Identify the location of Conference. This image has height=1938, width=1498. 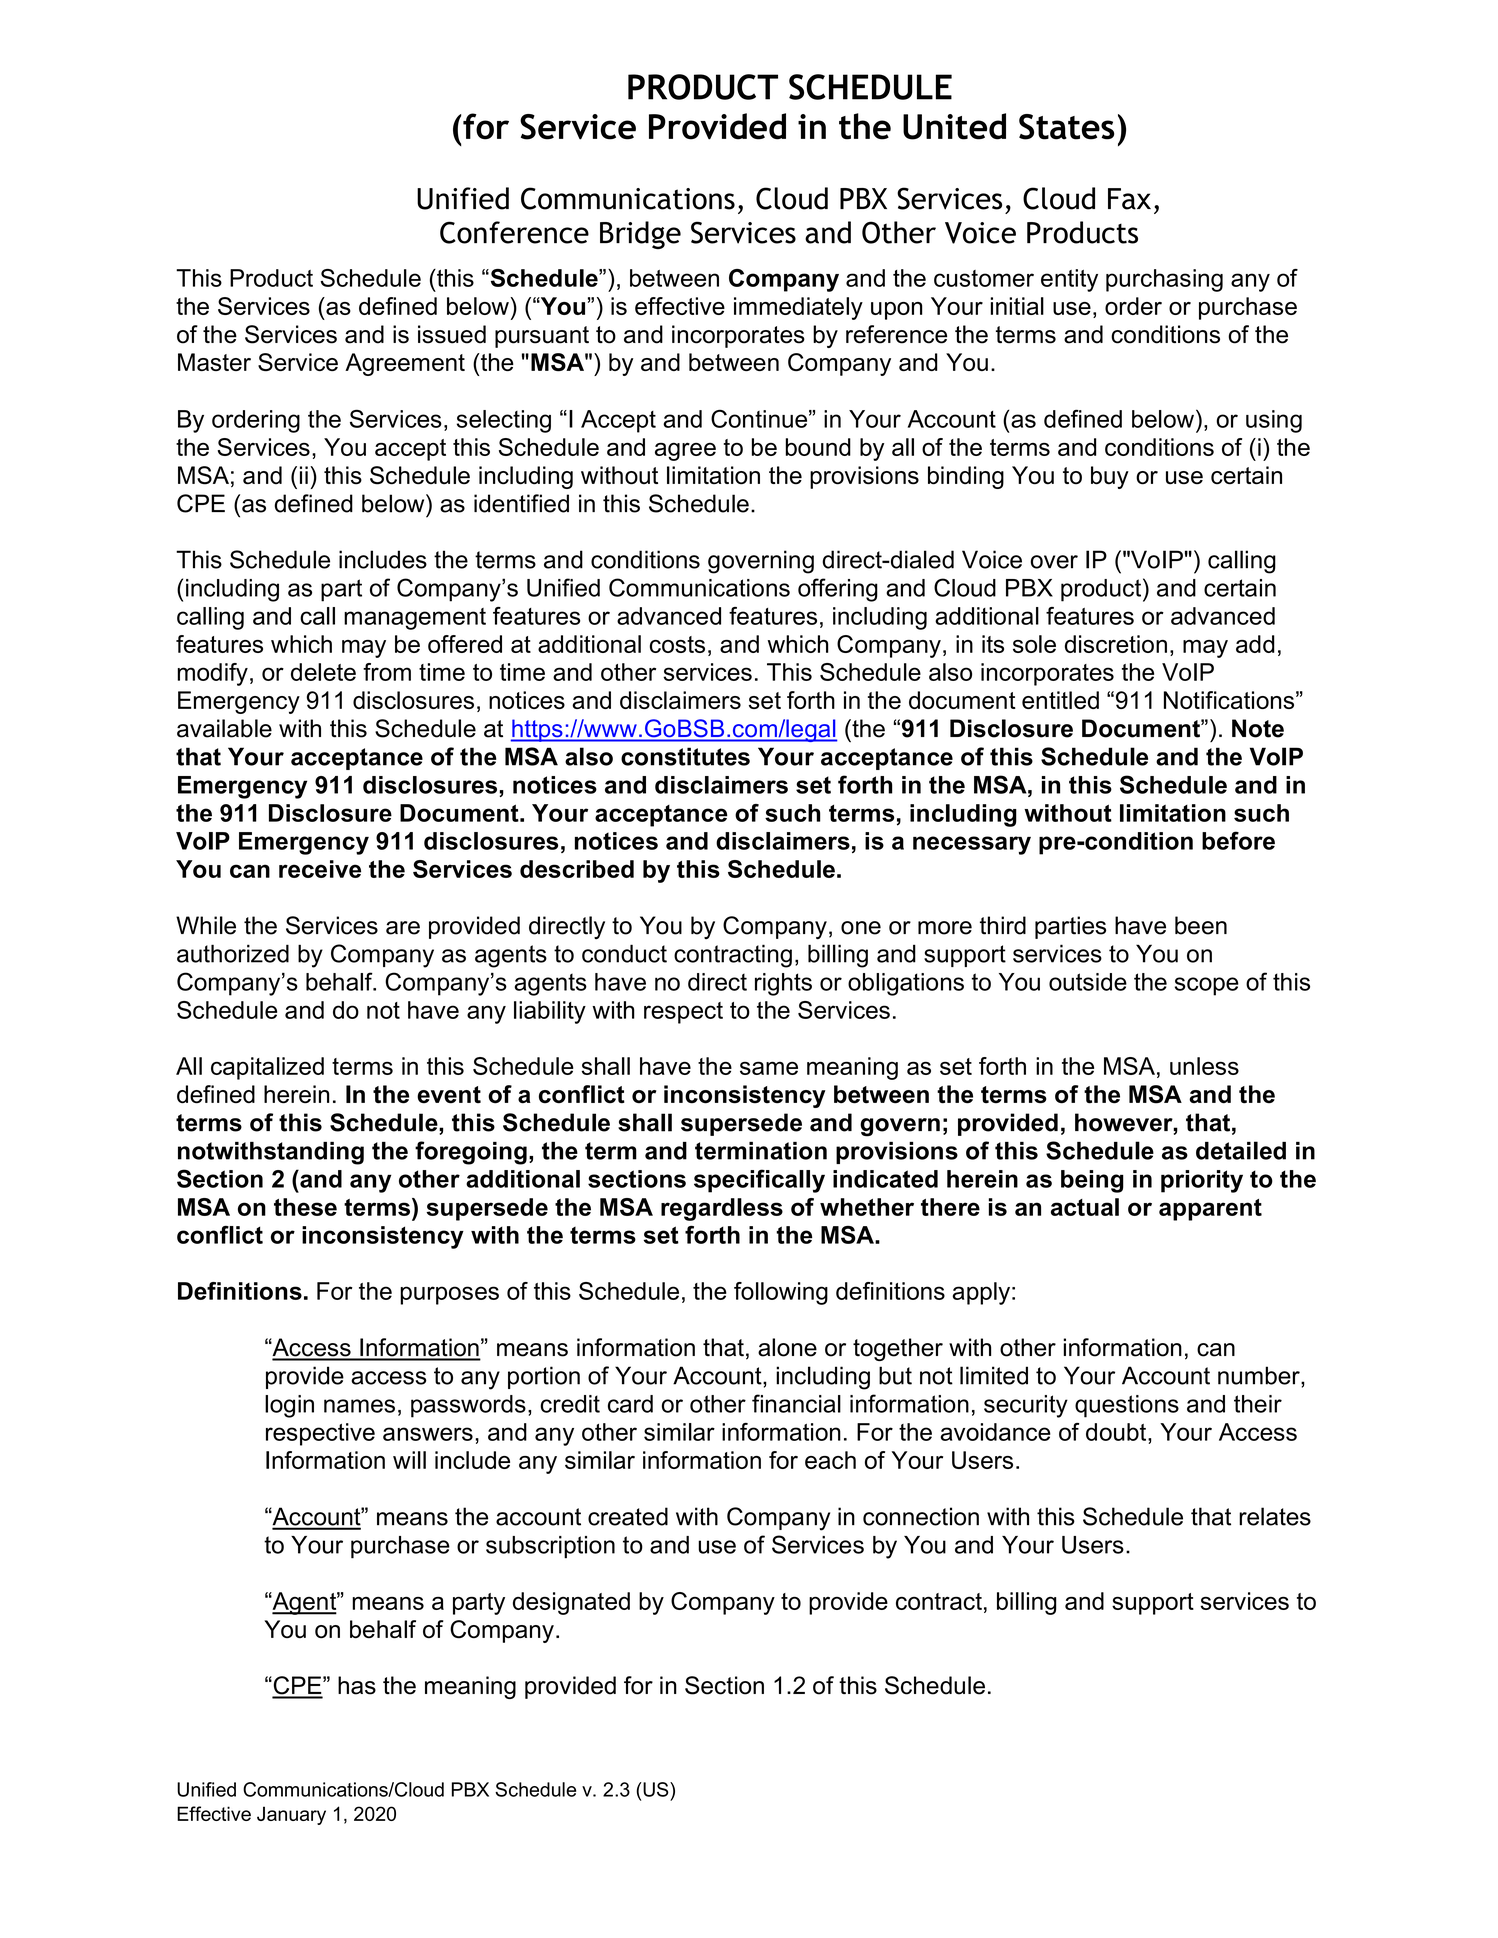
(514, 232).
